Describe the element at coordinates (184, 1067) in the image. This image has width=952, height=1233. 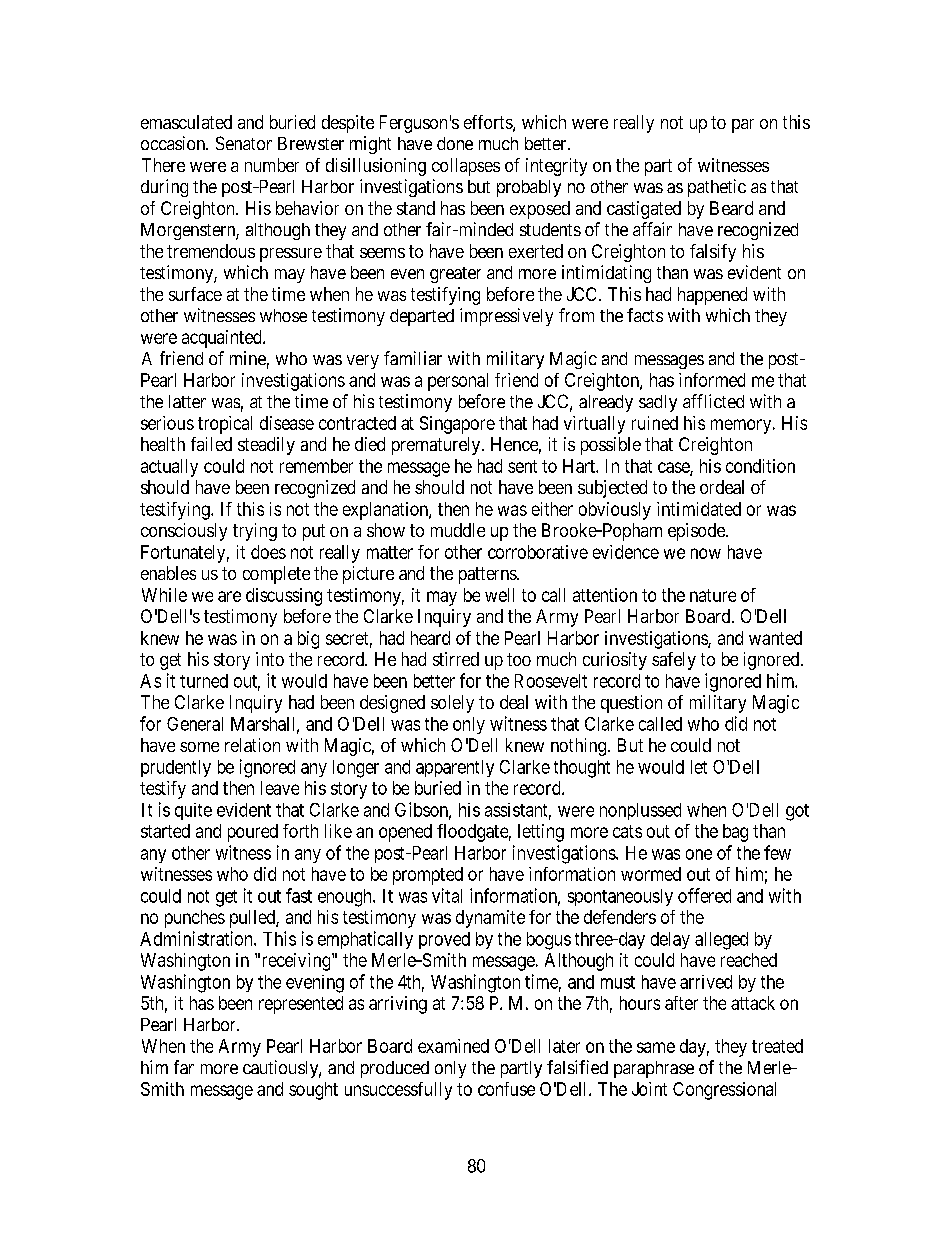
I see `far` at that location.
